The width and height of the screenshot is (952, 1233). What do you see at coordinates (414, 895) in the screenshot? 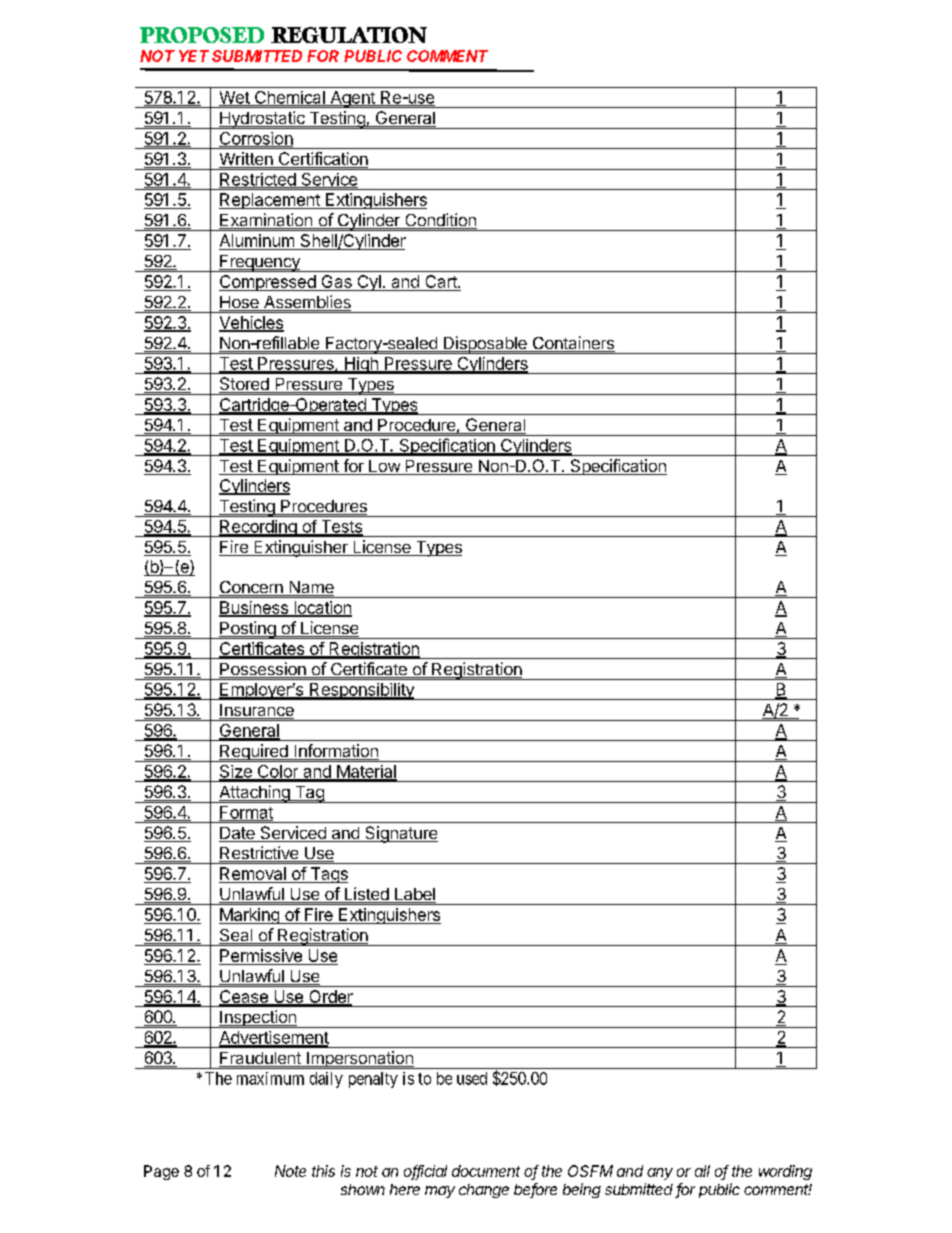
I see `Label` at bounding box center [414, 895].
